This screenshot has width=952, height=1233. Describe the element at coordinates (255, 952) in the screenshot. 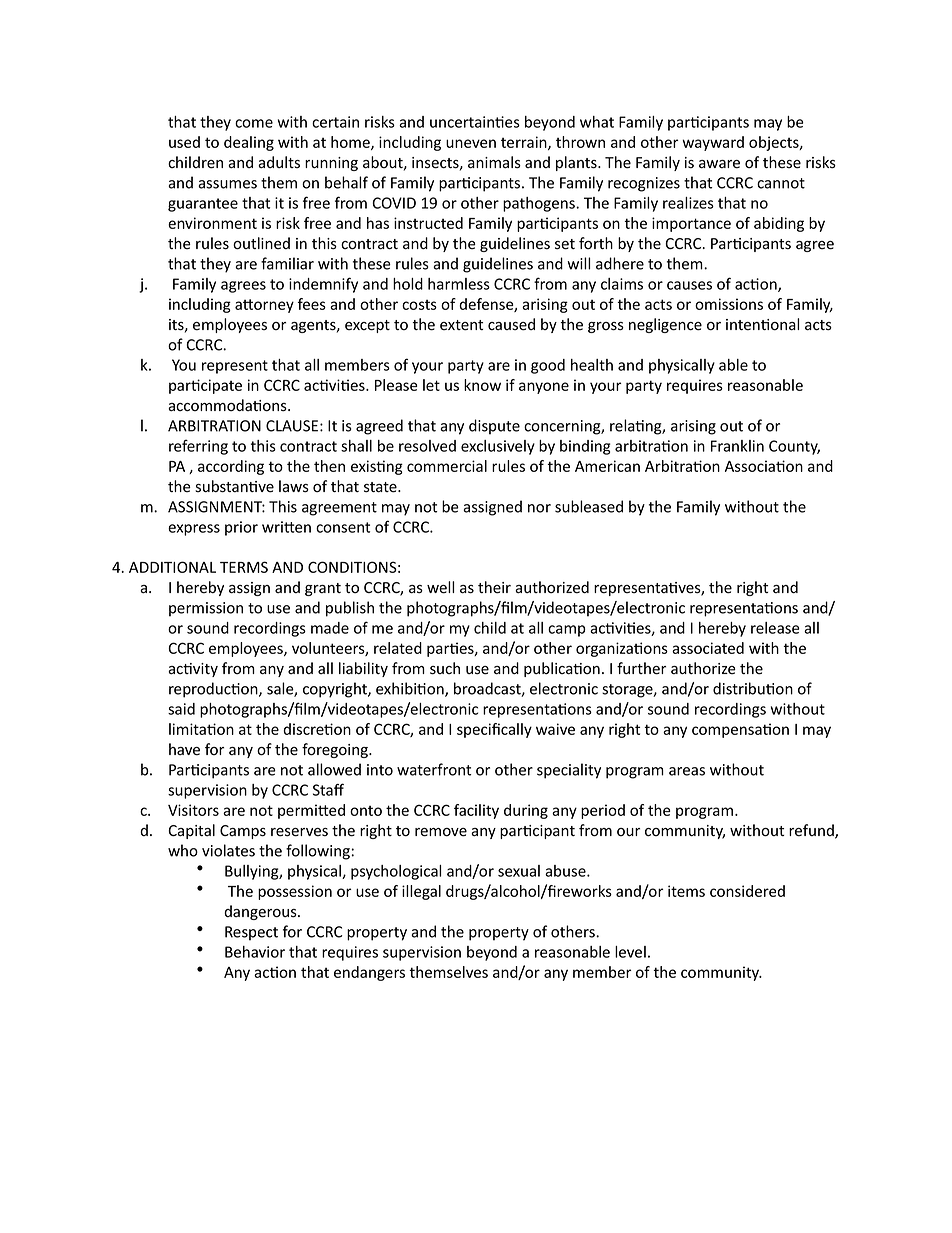

I see `Behavior` at that location.
